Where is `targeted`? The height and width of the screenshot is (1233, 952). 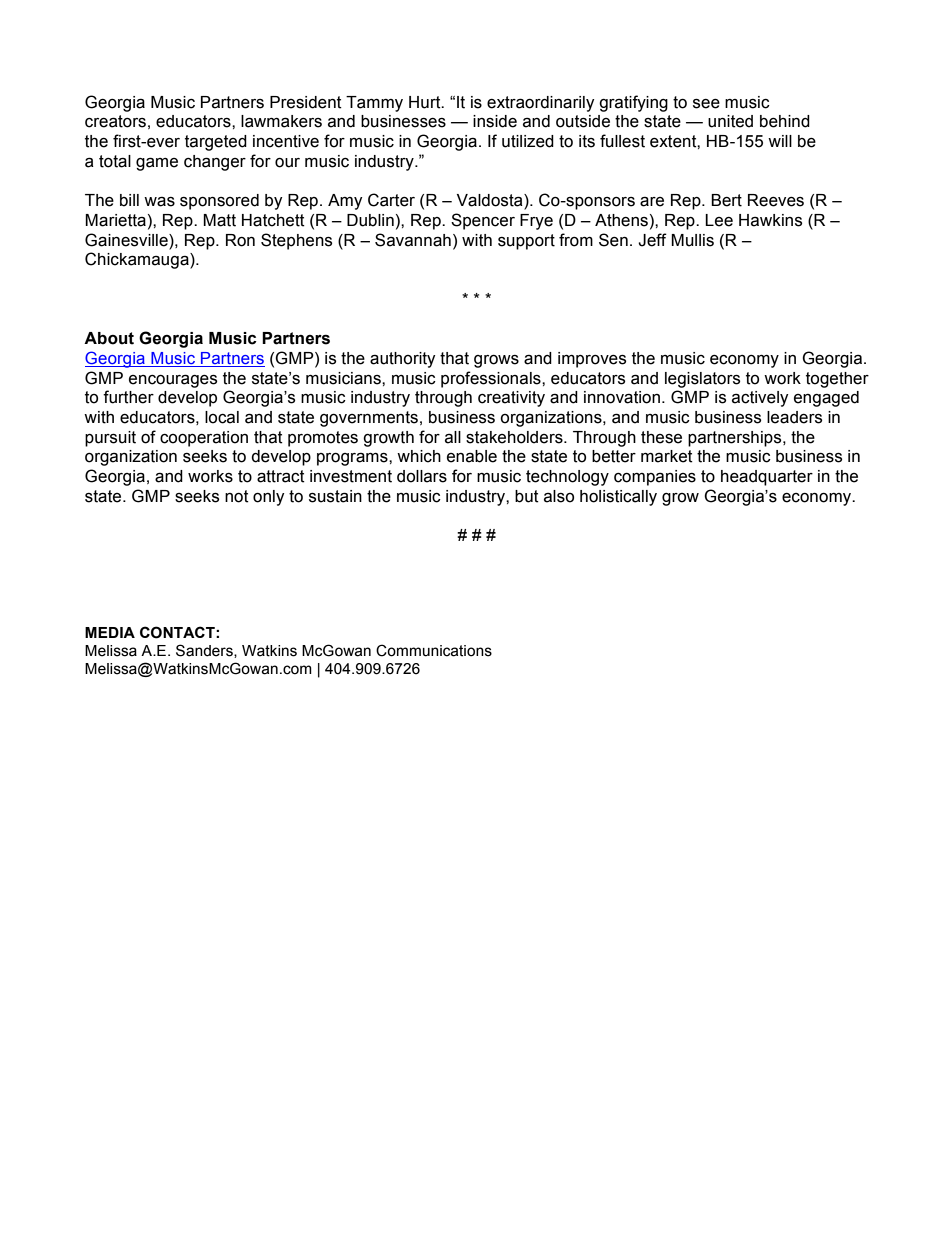
targeted is located at coordinates (216, 143).
